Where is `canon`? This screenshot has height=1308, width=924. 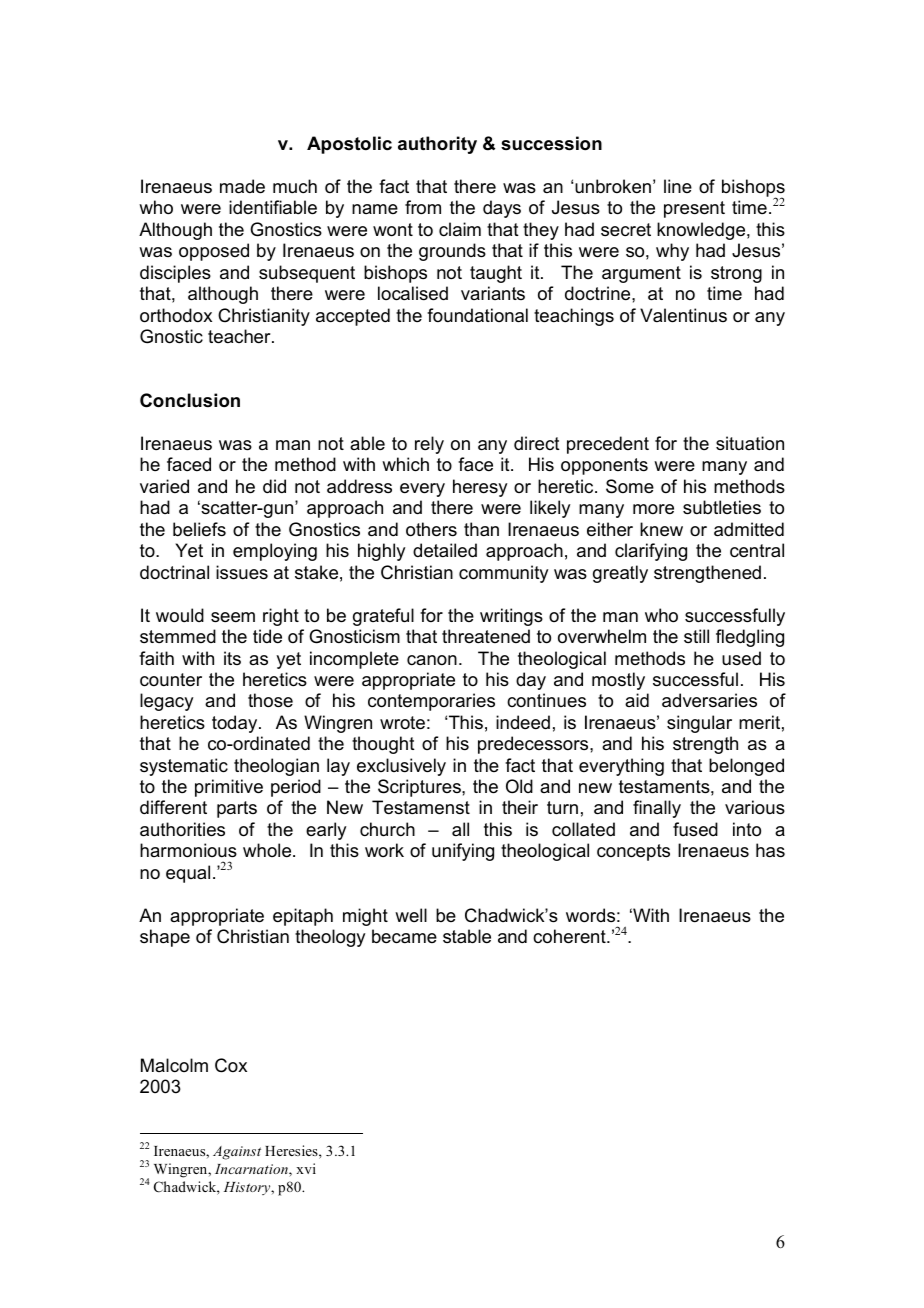
canon is located at coordinates (432, 660).
